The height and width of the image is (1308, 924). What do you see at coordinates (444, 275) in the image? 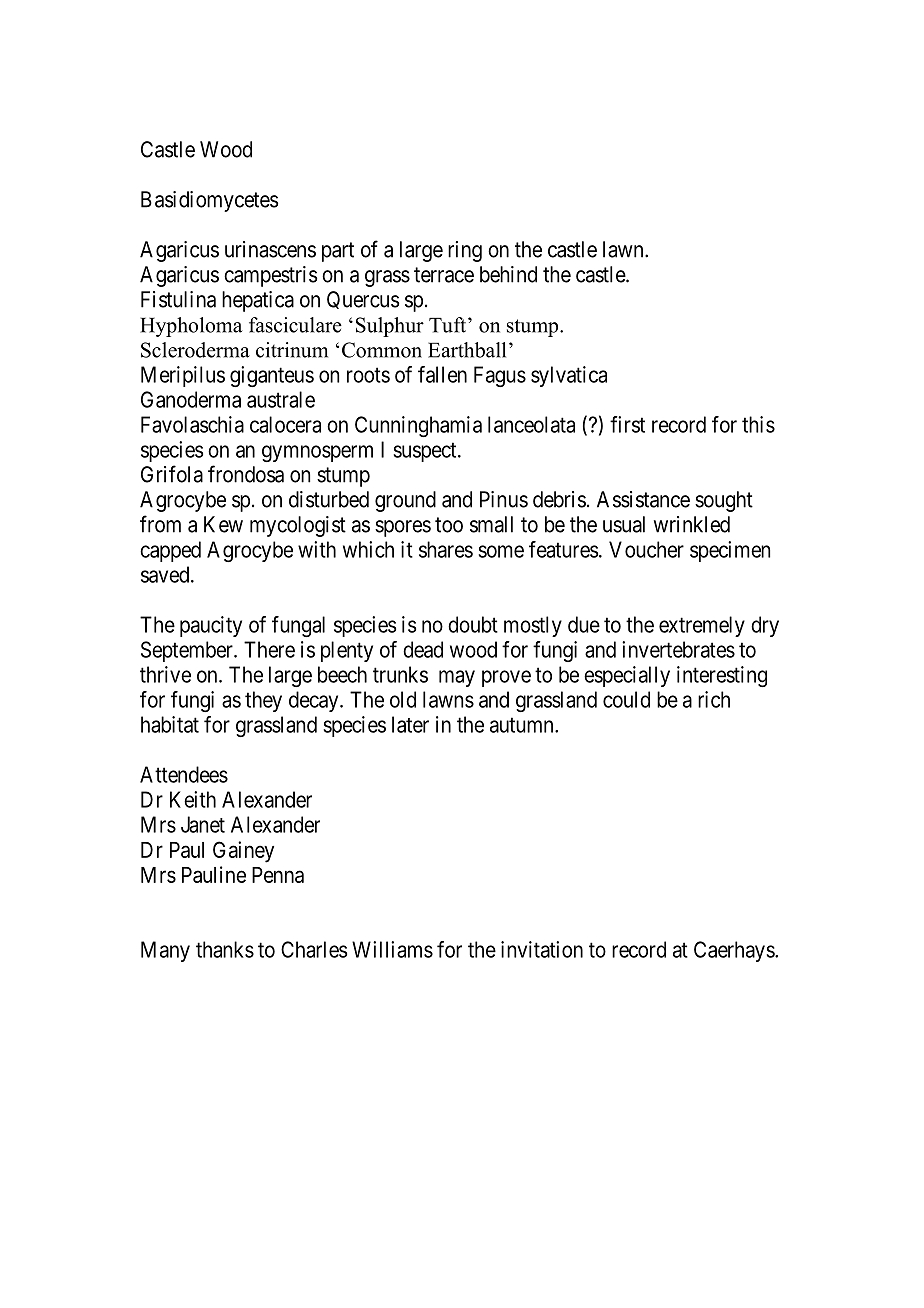
I see `terrace` at bounding box center [444, 275].
